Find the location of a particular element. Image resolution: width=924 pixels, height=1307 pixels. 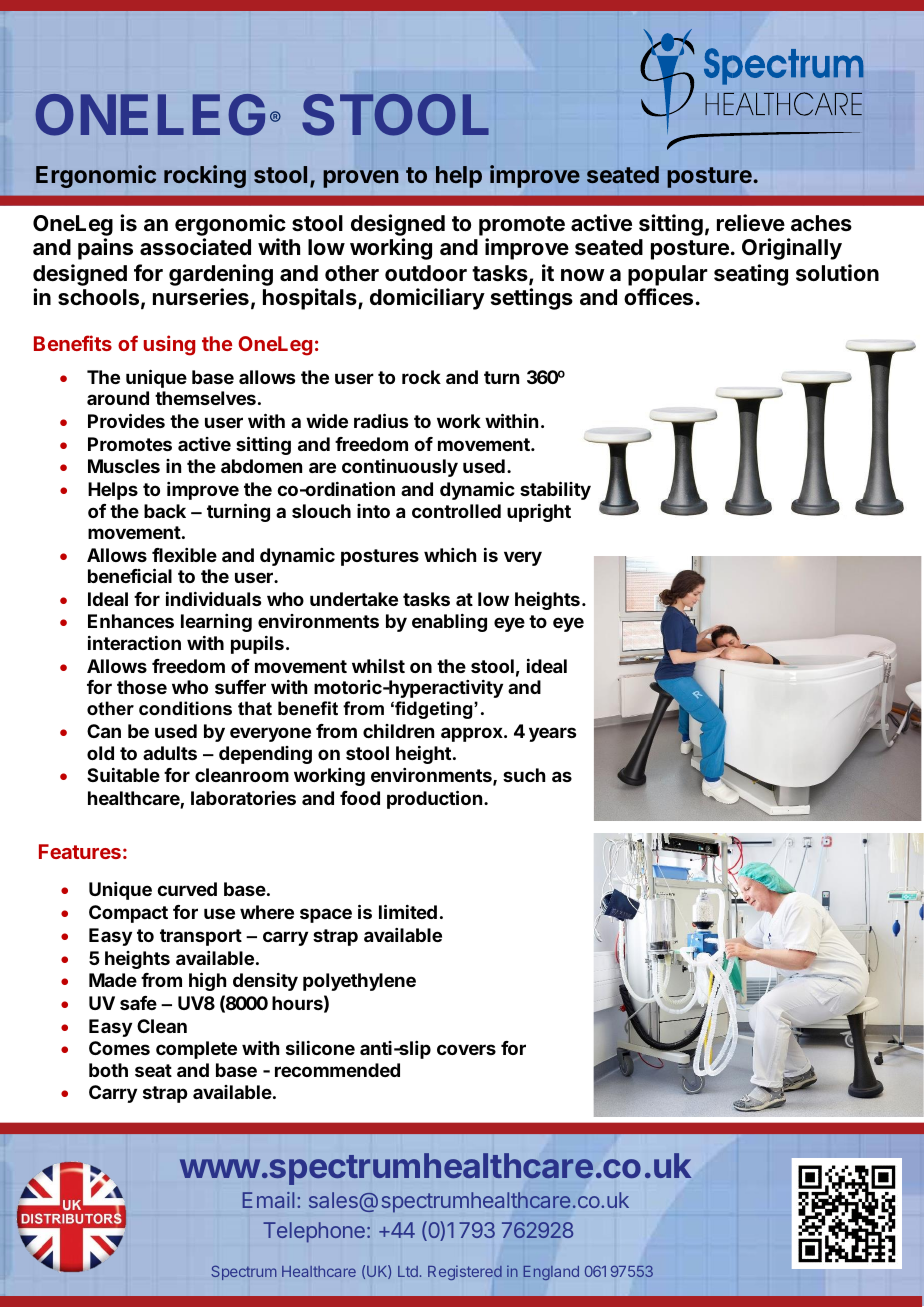

Email is located at coordinates (268, 1200).
